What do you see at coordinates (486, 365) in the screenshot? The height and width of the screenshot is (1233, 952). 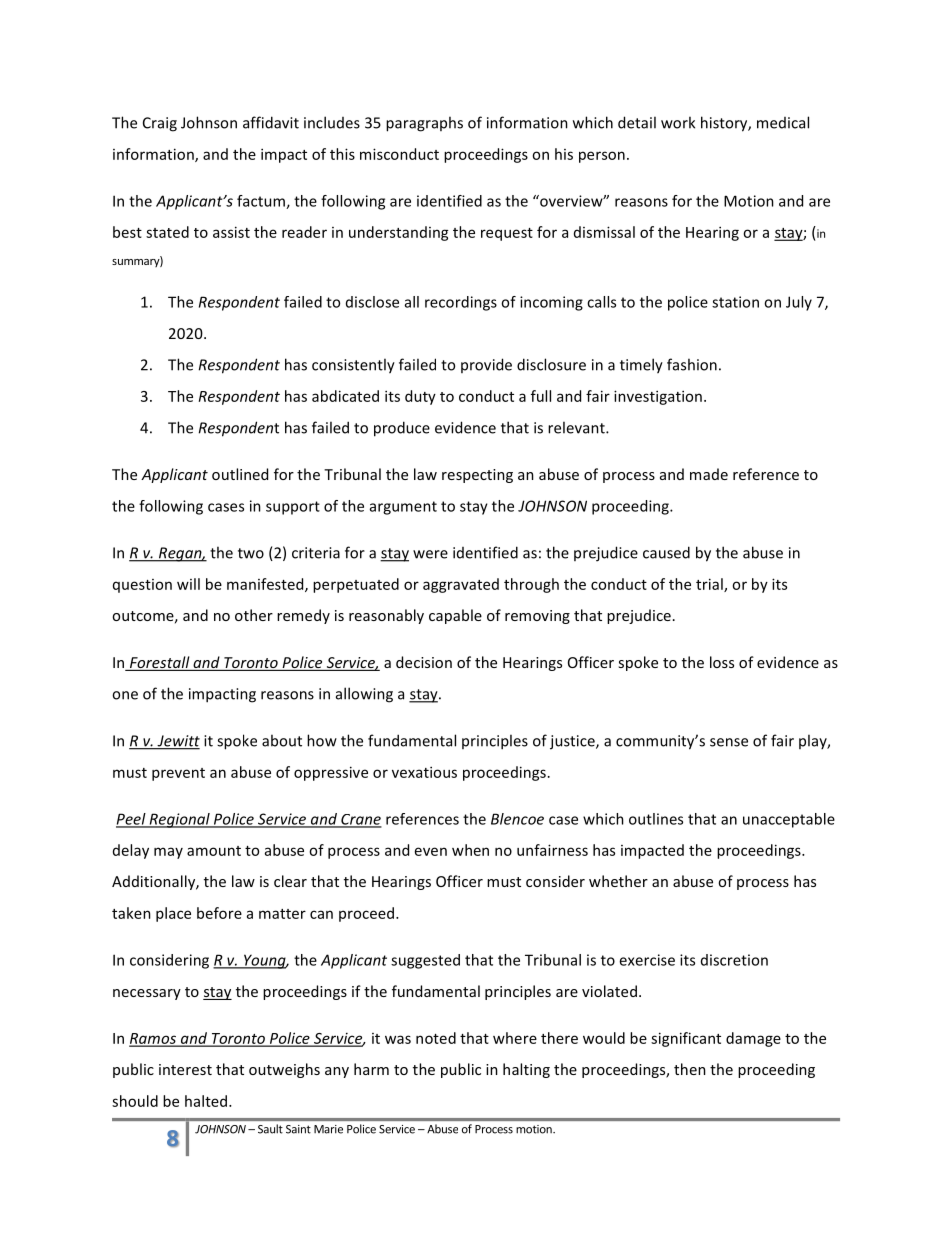 I see `provide` at bounding box center [486, 365].
